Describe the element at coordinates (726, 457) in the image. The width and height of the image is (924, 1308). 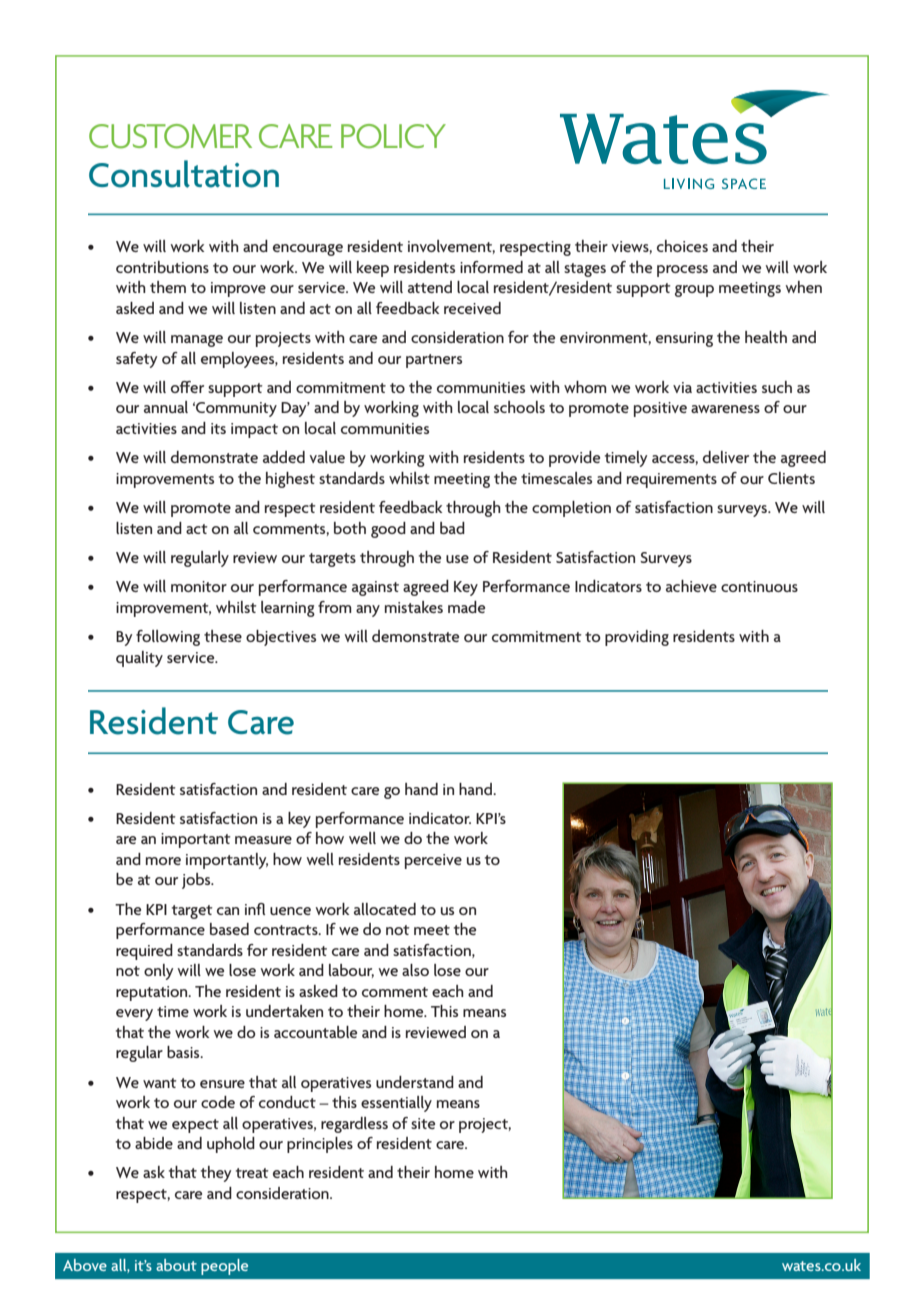
I see `deliver` at that location.
